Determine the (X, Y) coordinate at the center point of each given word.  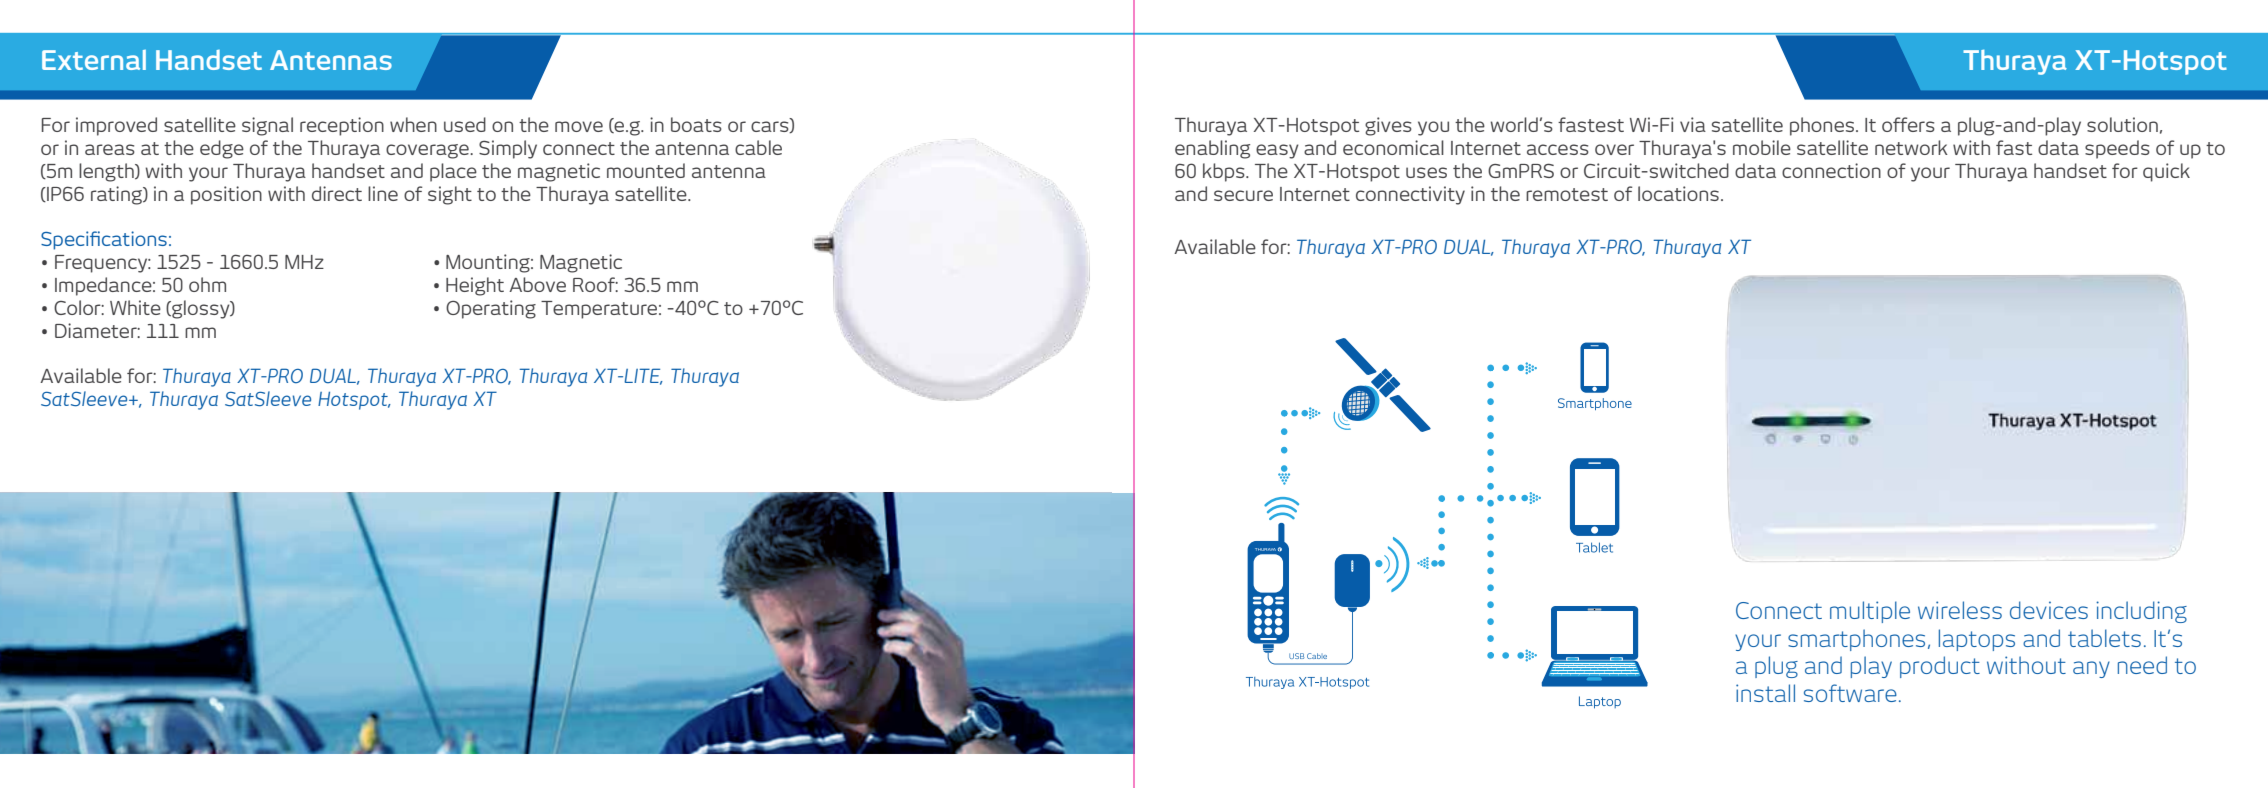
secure (1243, 195)
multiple (1870, 612)
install (1765, 693)
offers (1908, 124)
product (1940, 667)
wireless (1960, 610)
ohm (207, 284)
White (135, 307)
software (1850, 693)
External (94, 60)
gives (1388, 126)
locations (1678, 193)
